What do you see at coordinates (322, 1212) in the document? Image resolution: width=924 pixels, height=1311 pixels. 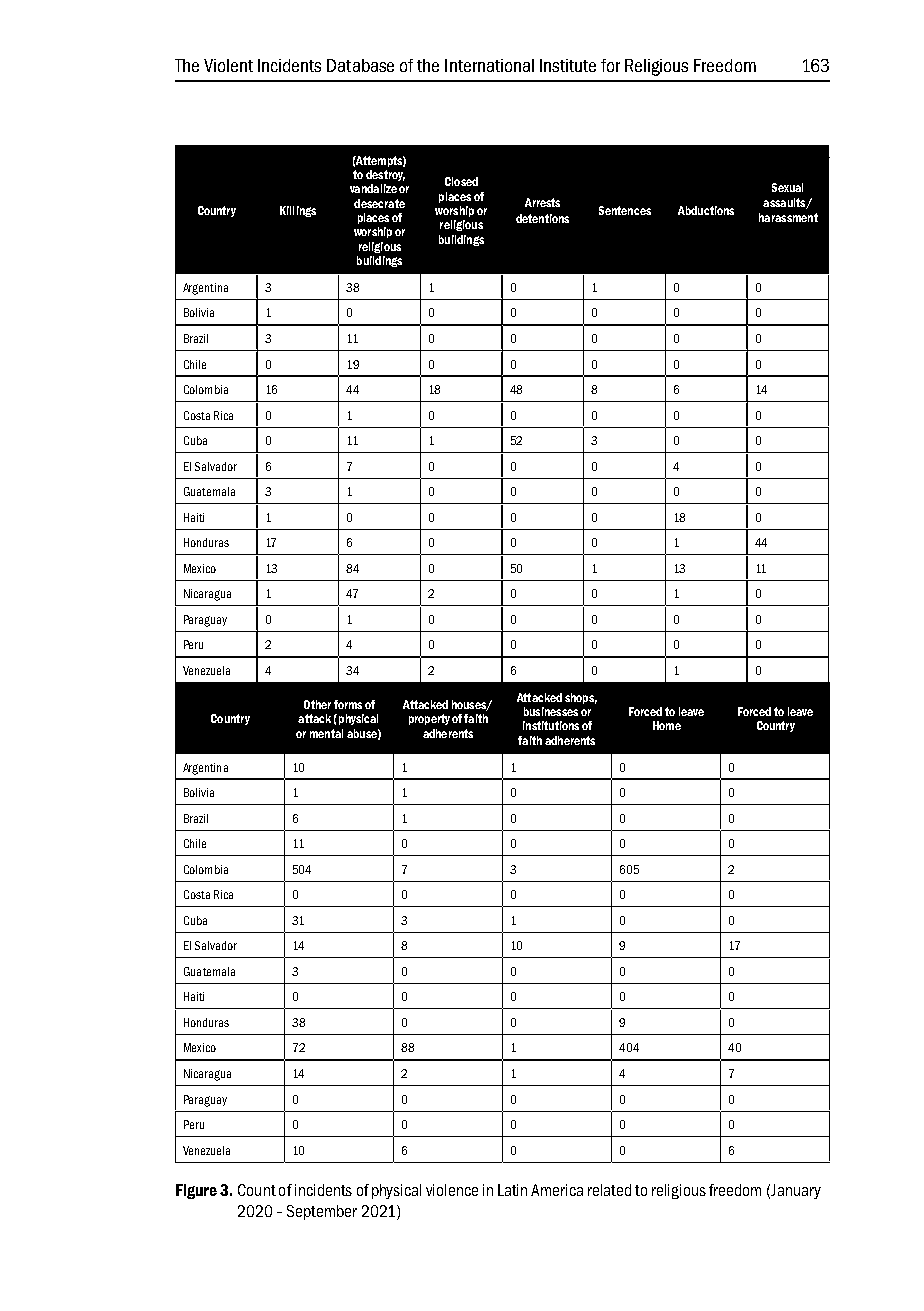 I see `September` at bounding box center [322, 1212].
